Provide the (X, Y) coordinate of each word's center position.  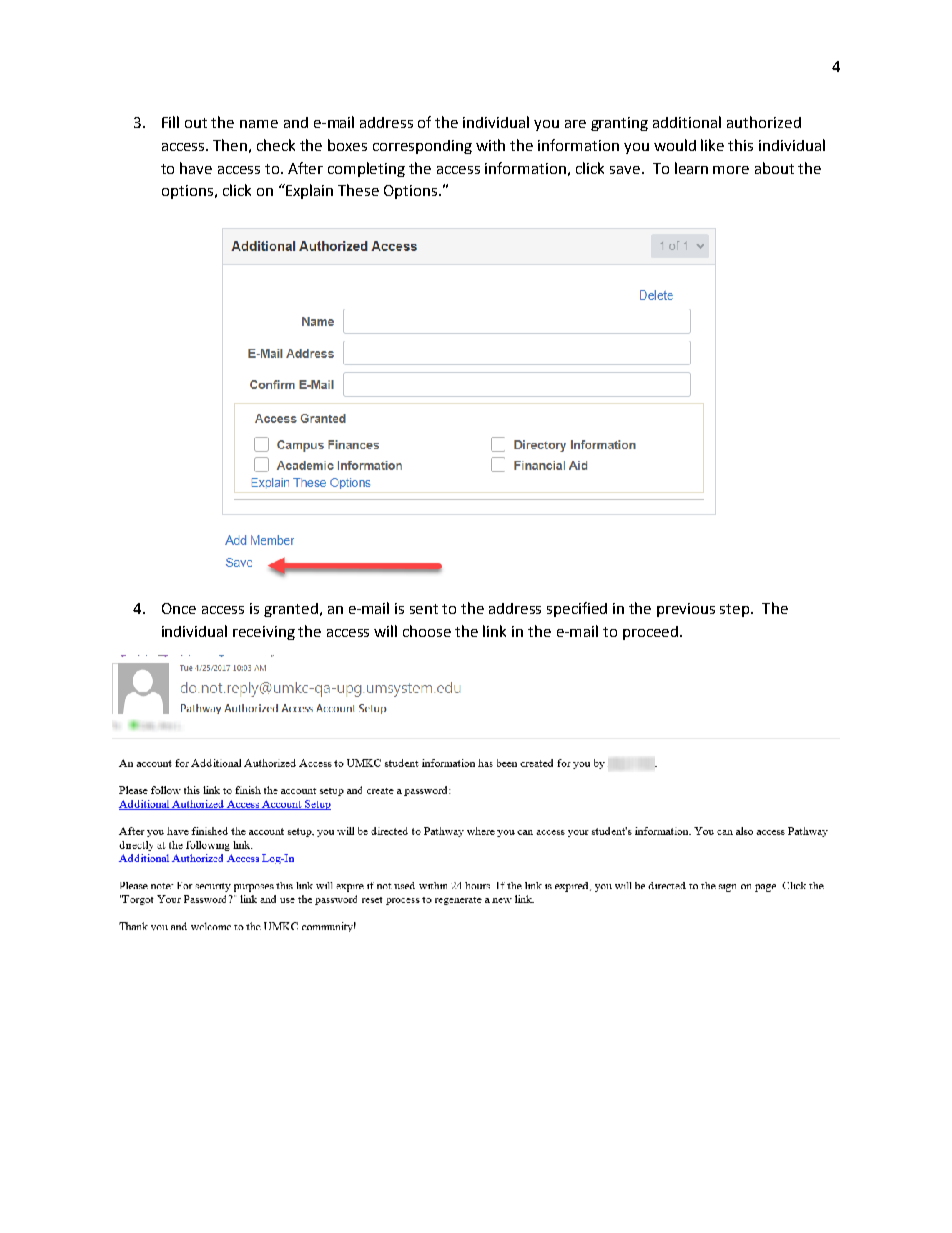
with (490, 145)
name (259, 124)
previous (686, 610)
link (494, 631)
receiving (264, 633)
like (712, 145)
